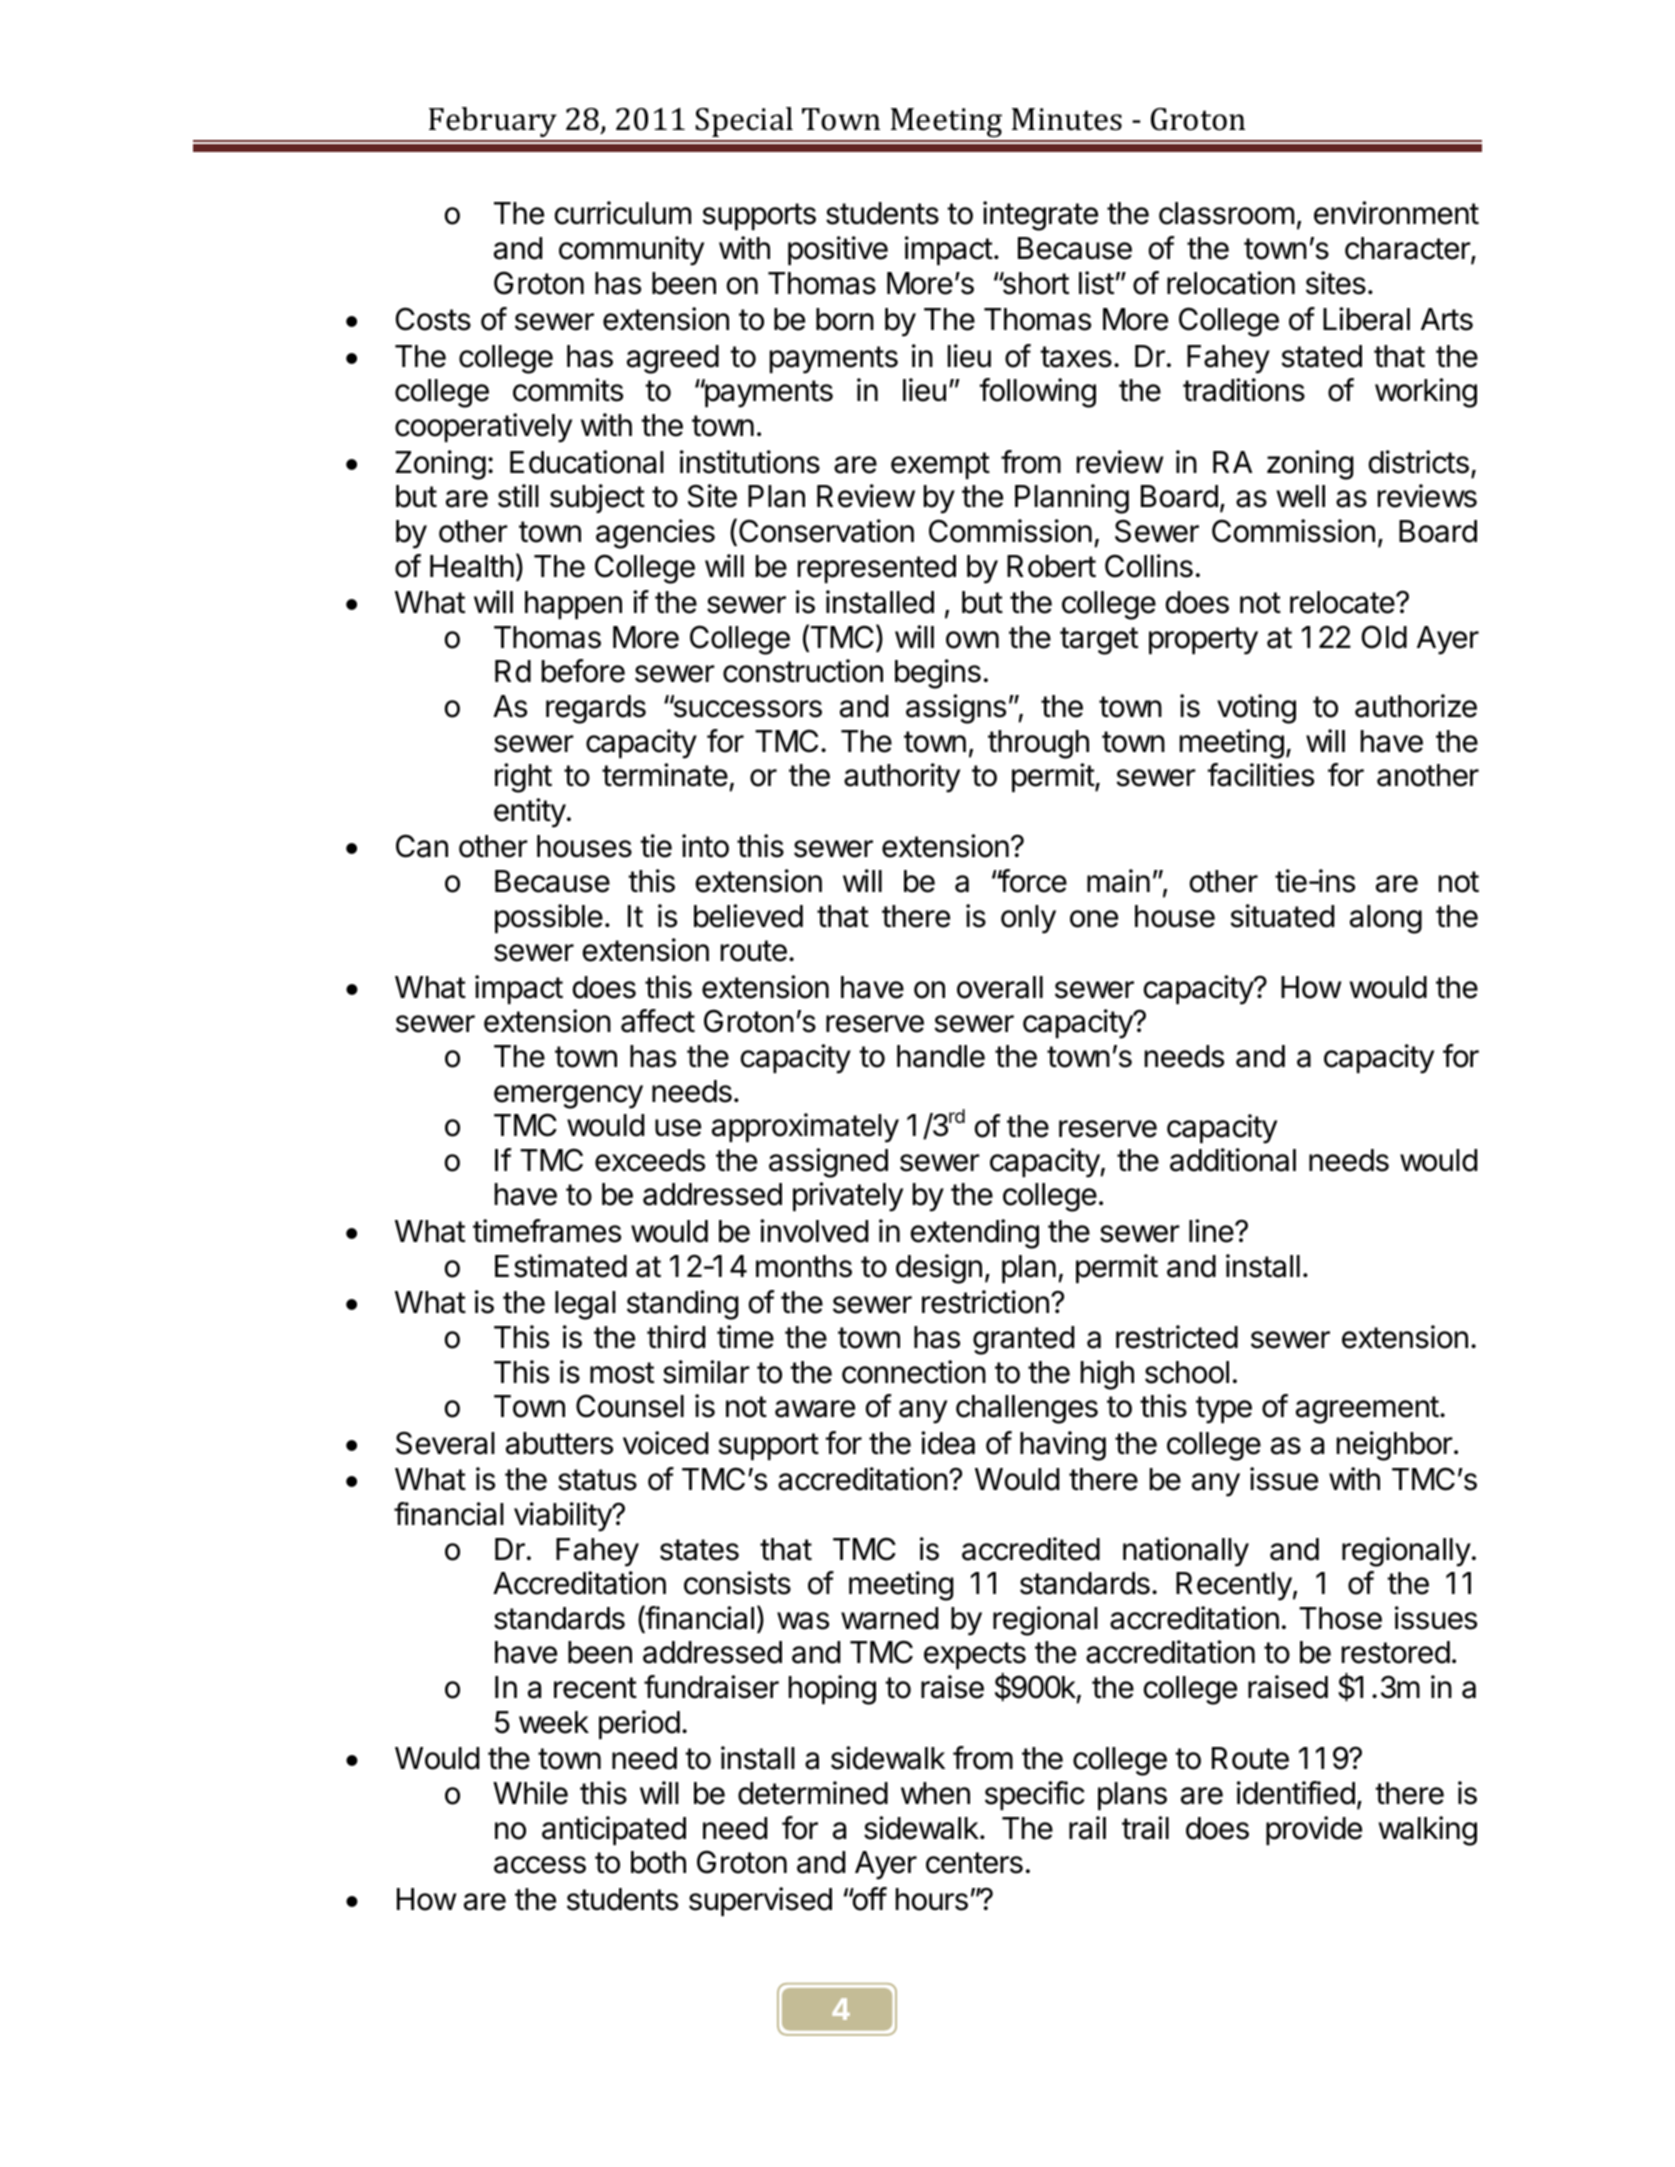 This page has height=2167, width=1675. What do you see at coordinates (540, 1865) in the page?
I see `access` at bounding box center [540, 1865].
